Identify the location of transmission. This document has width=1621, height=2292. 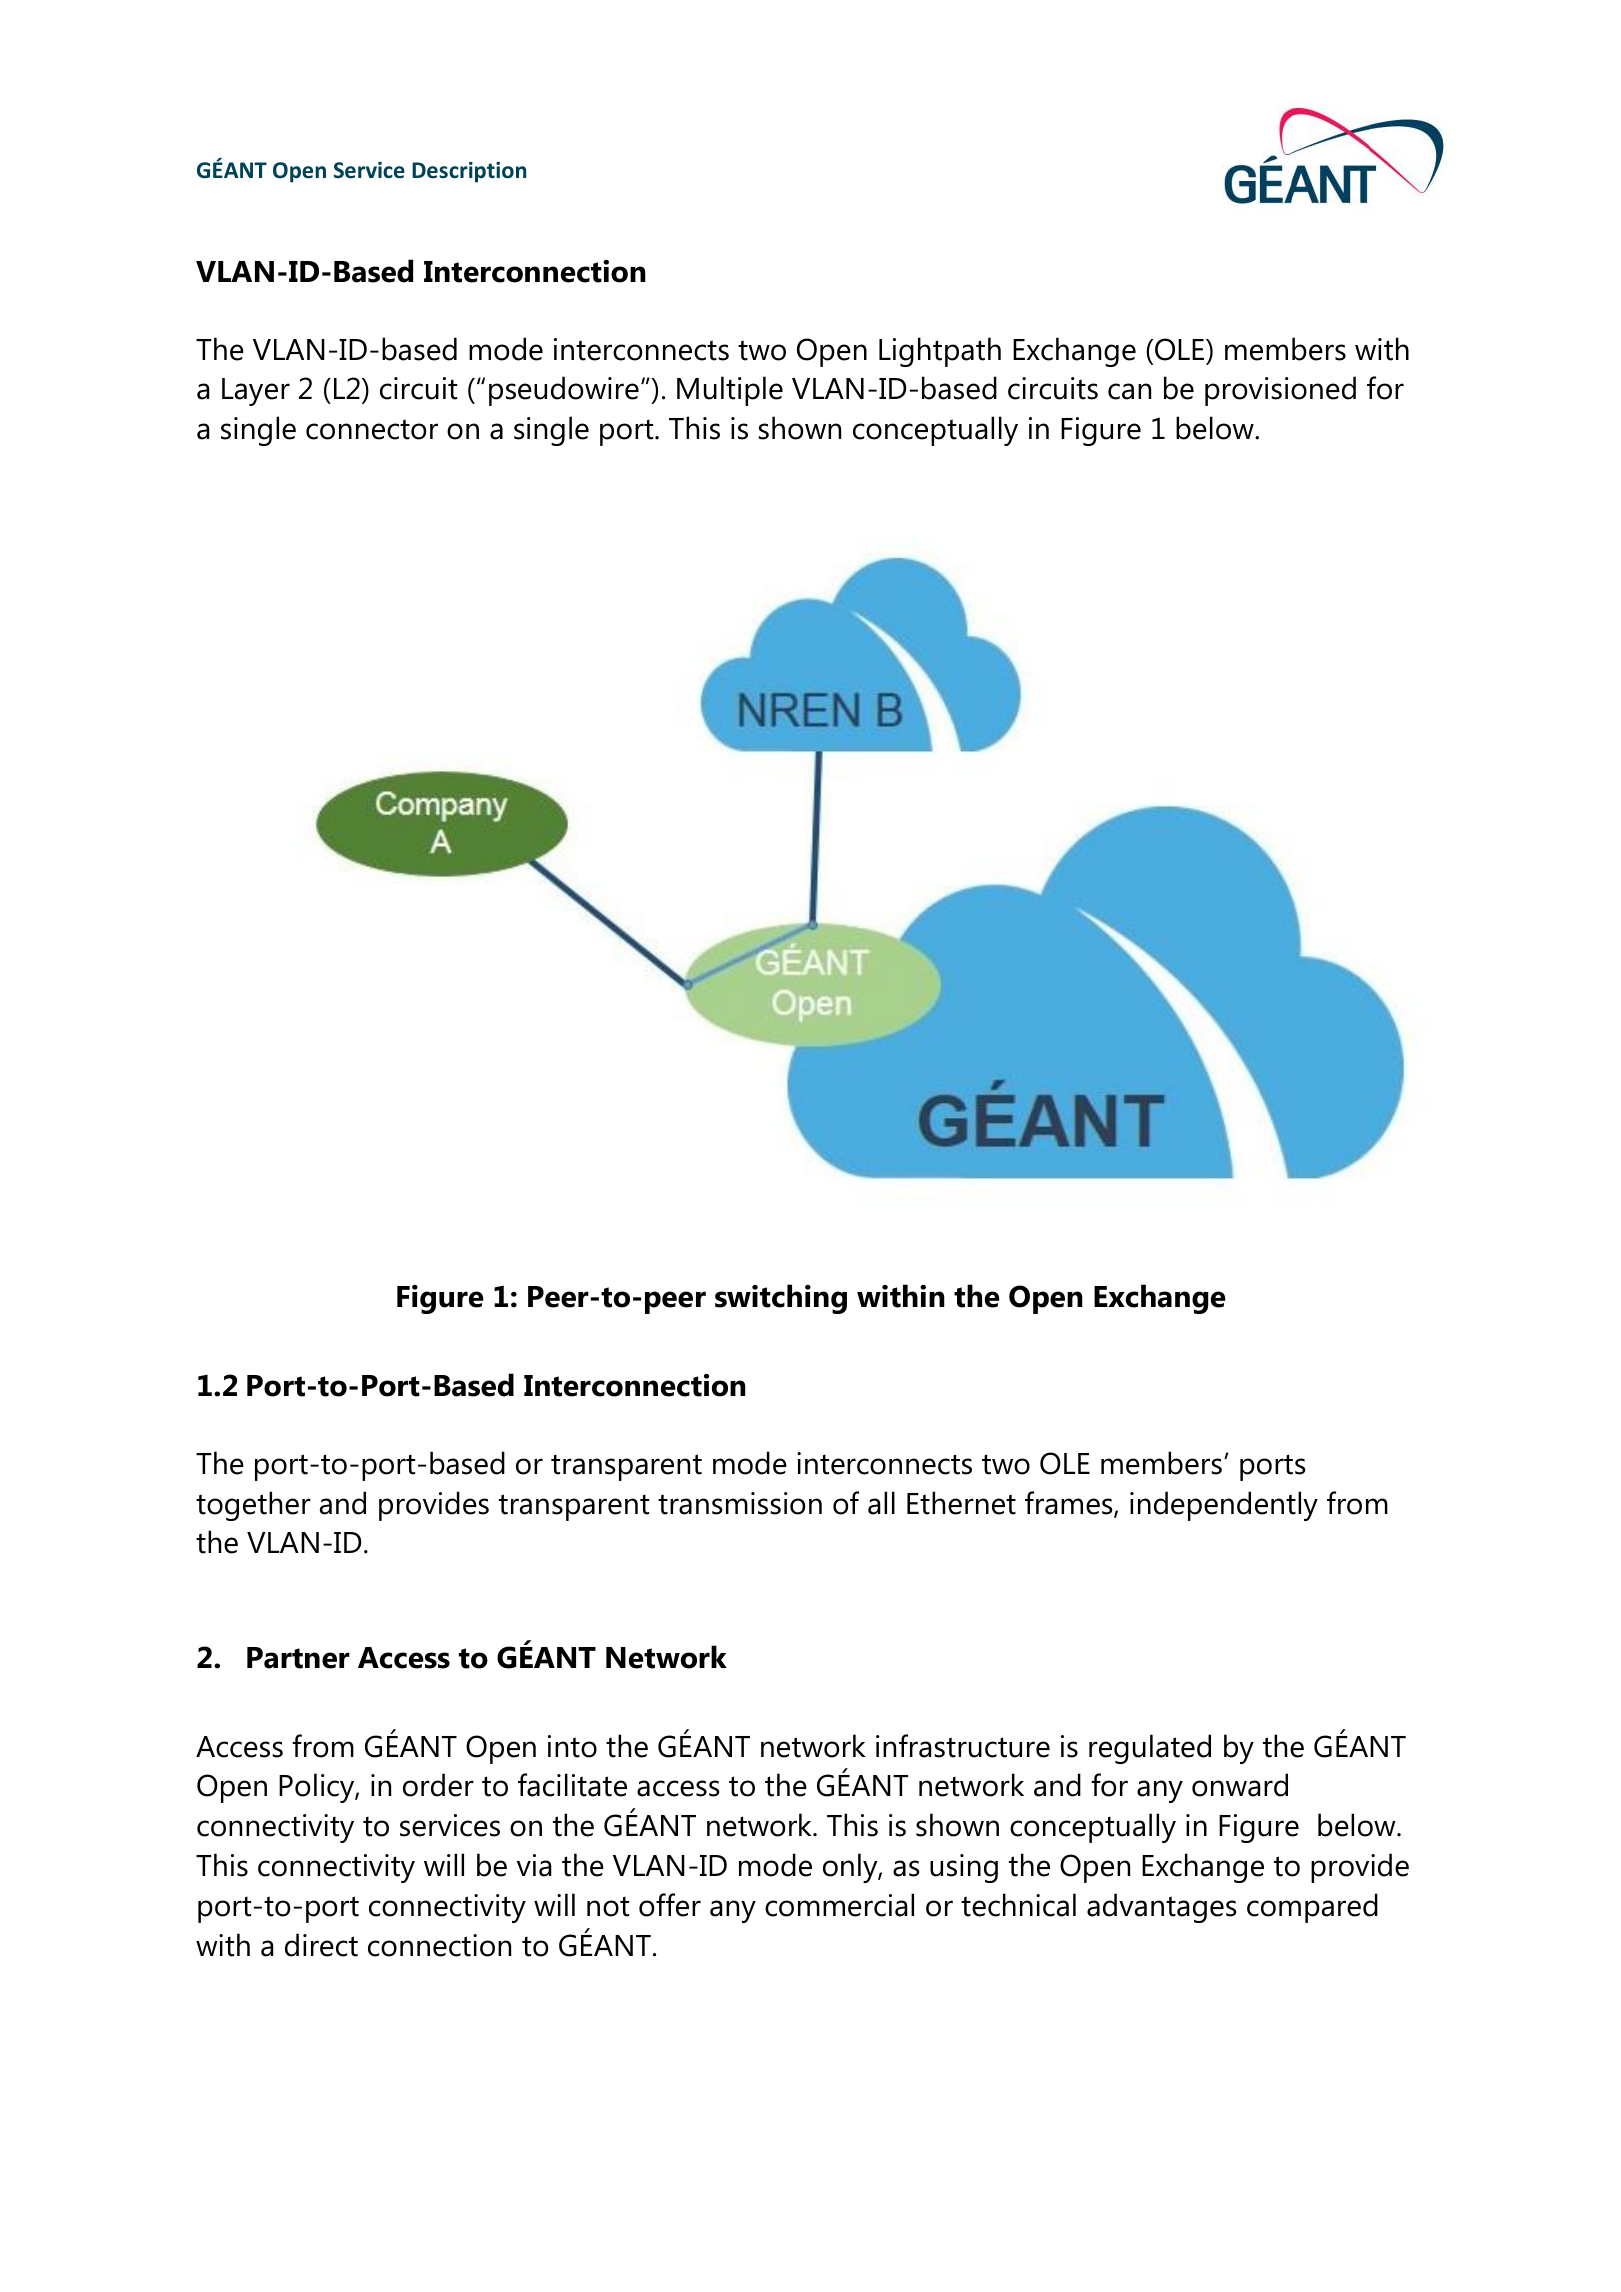
(740, 1503).
